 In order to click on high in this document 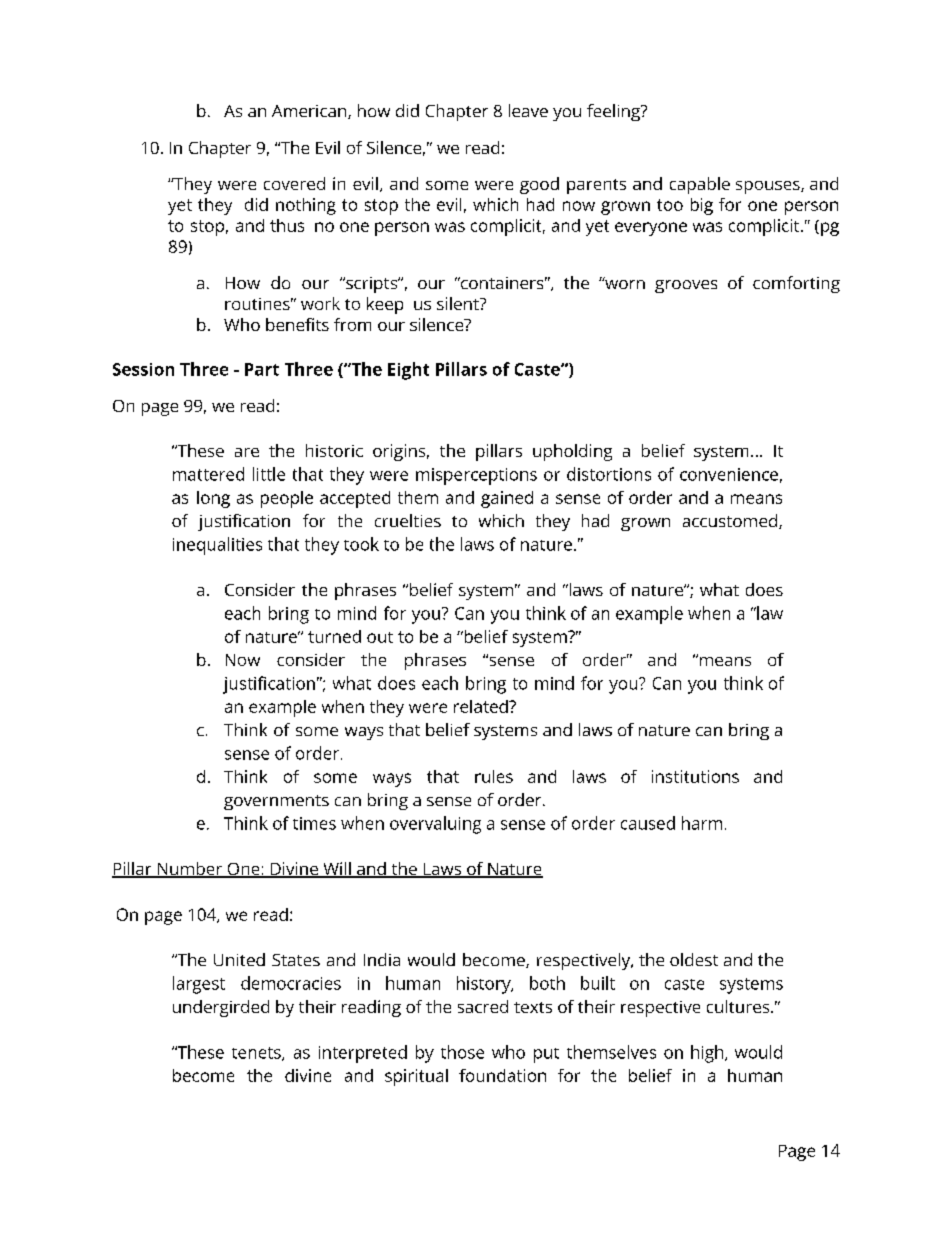, I will do `click(708, 1054)`.
